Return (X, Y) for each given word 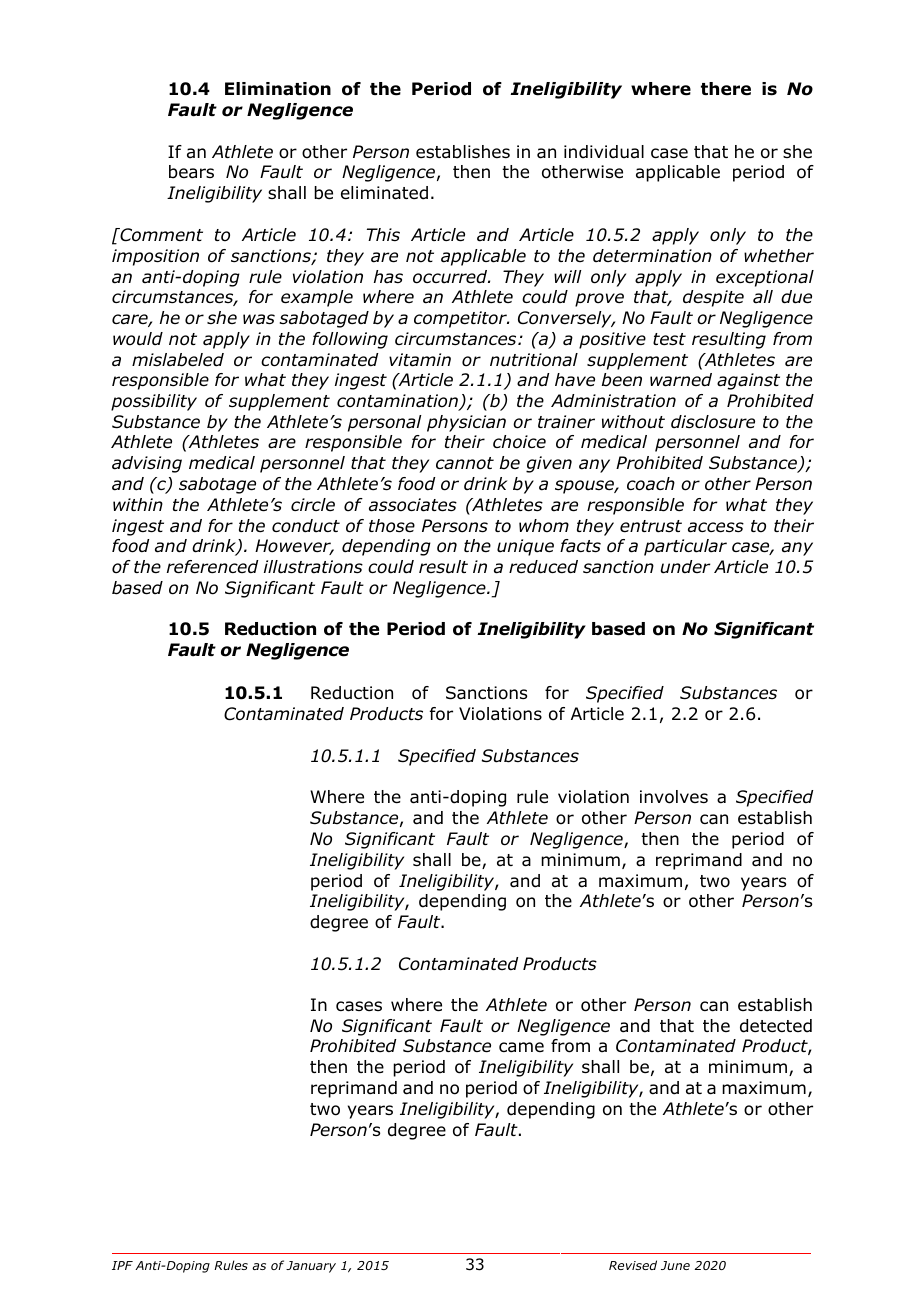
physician (466, 423)
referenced (212, 567)
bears (191, 172)
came (521, 1047)
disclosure (713, 422)
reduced (543, 567)
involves (674, 797)
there (726, 89)
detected (776, 1026)
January (311, 1267)
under (686, 567)
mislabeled (178, 360)
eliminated (384, 193)
